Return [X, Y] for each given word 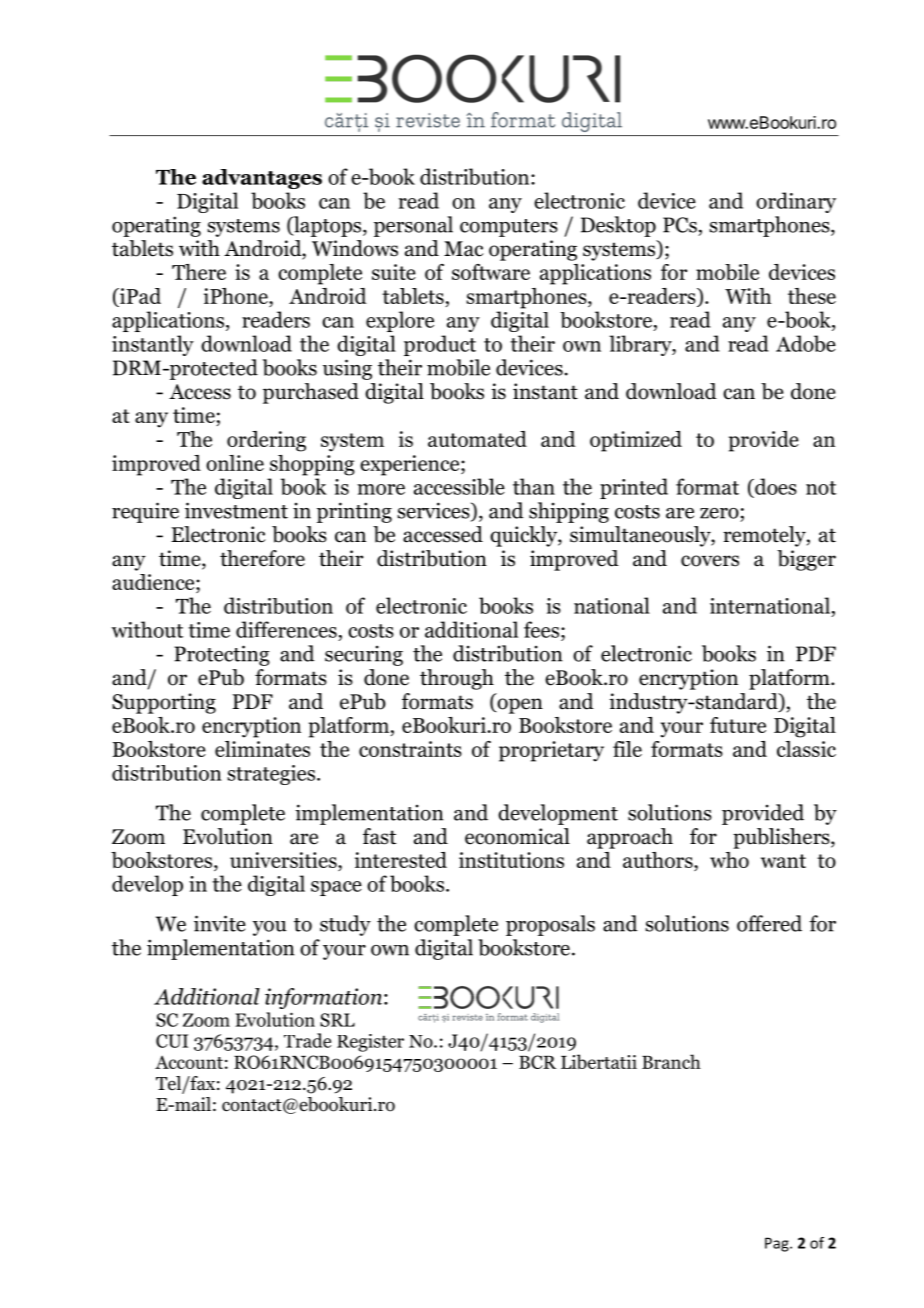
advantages [262, 179]
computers [509, 228]
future [738, 725]
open [519, 706]
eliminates [262, 749]
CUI [172, 1041]
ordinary [796, 202]
